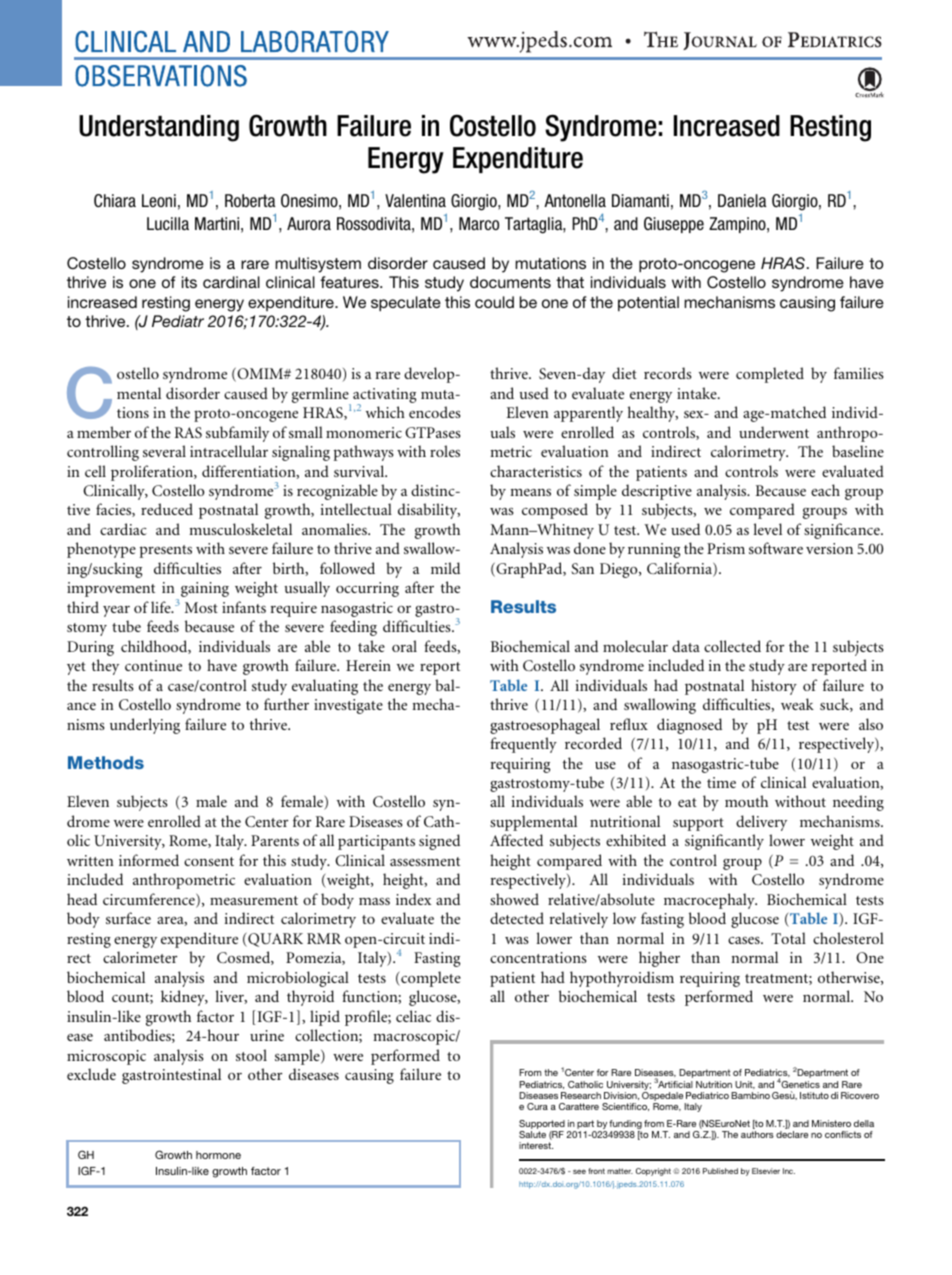 Image resolution: width=952 pixels, height=1275 pixels. Describe the element at coordinates (159, 128) in the screenshot. I see `Understanding` at that location.
